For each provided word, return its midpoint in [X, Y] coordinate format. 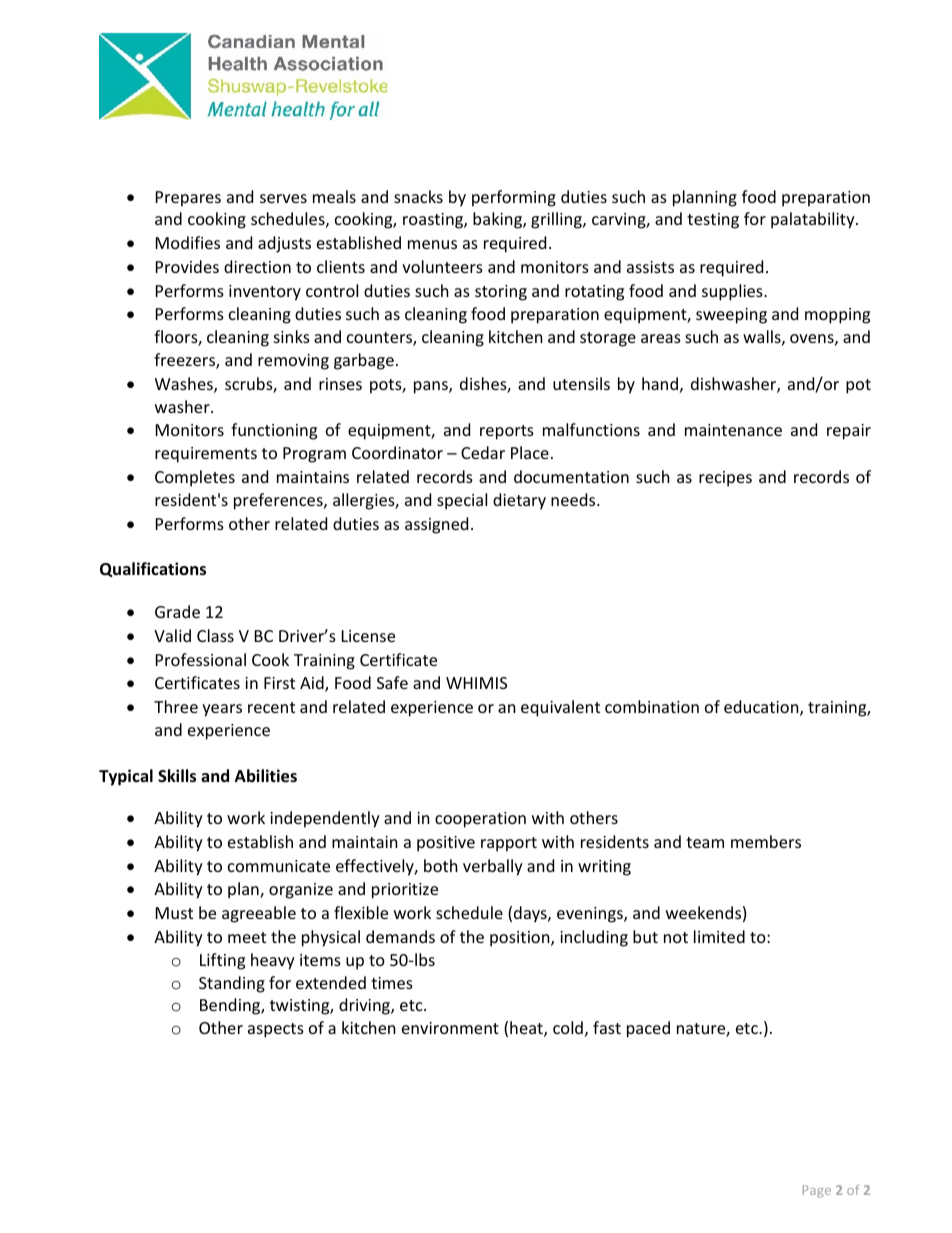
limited [719, 936]
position [521, 939]
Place [530, 452]
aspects [276, 1030]
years [222, 710]
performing [514, 198]
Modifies [188, 242]
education [762, 708]
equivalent [560, 708]
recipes [725, 479]
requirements [206, 455]
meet [247, 937]
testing [713, 221]
